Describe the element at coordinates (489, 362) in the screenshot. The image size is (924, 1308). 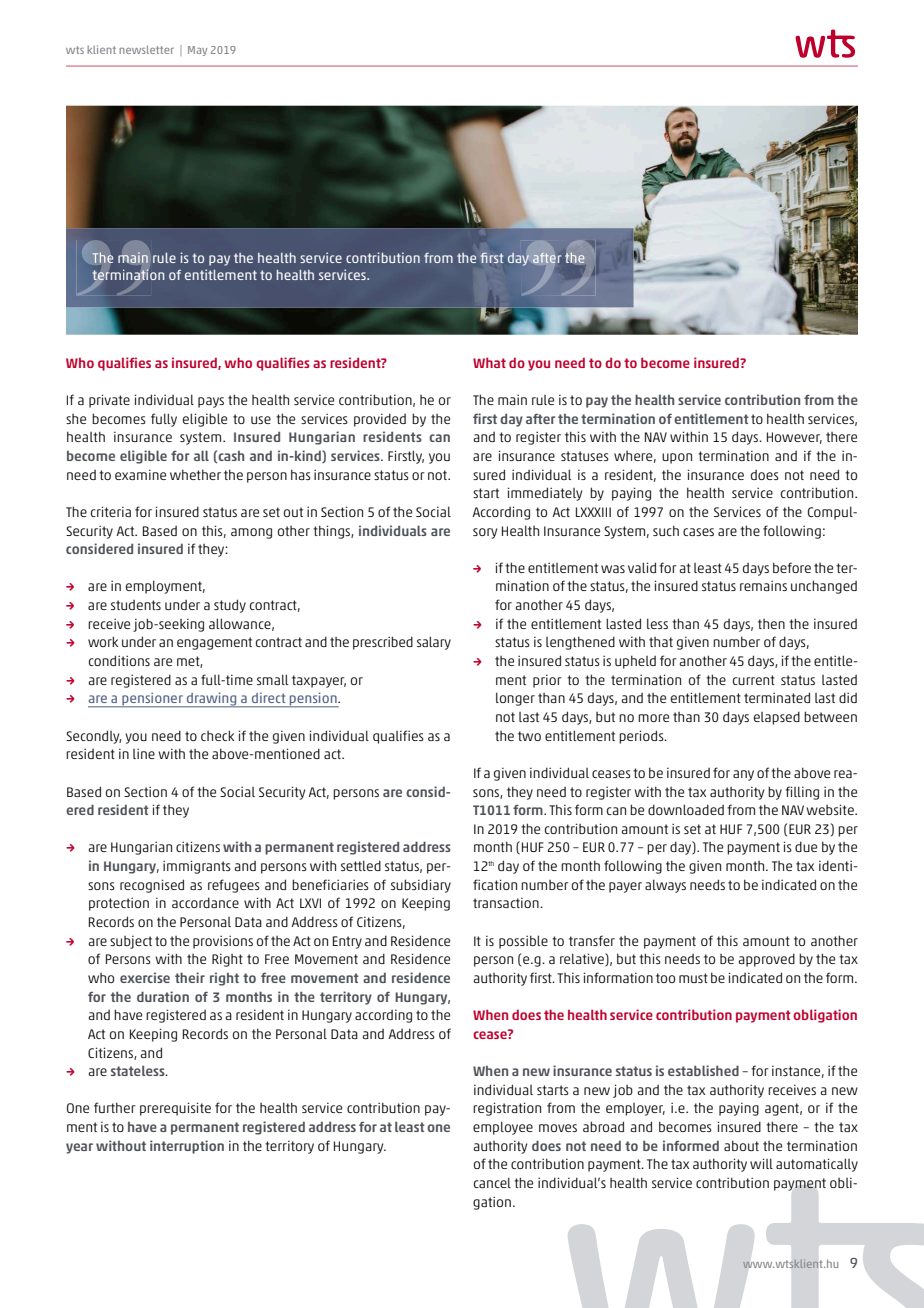
I see `What` at that location.
